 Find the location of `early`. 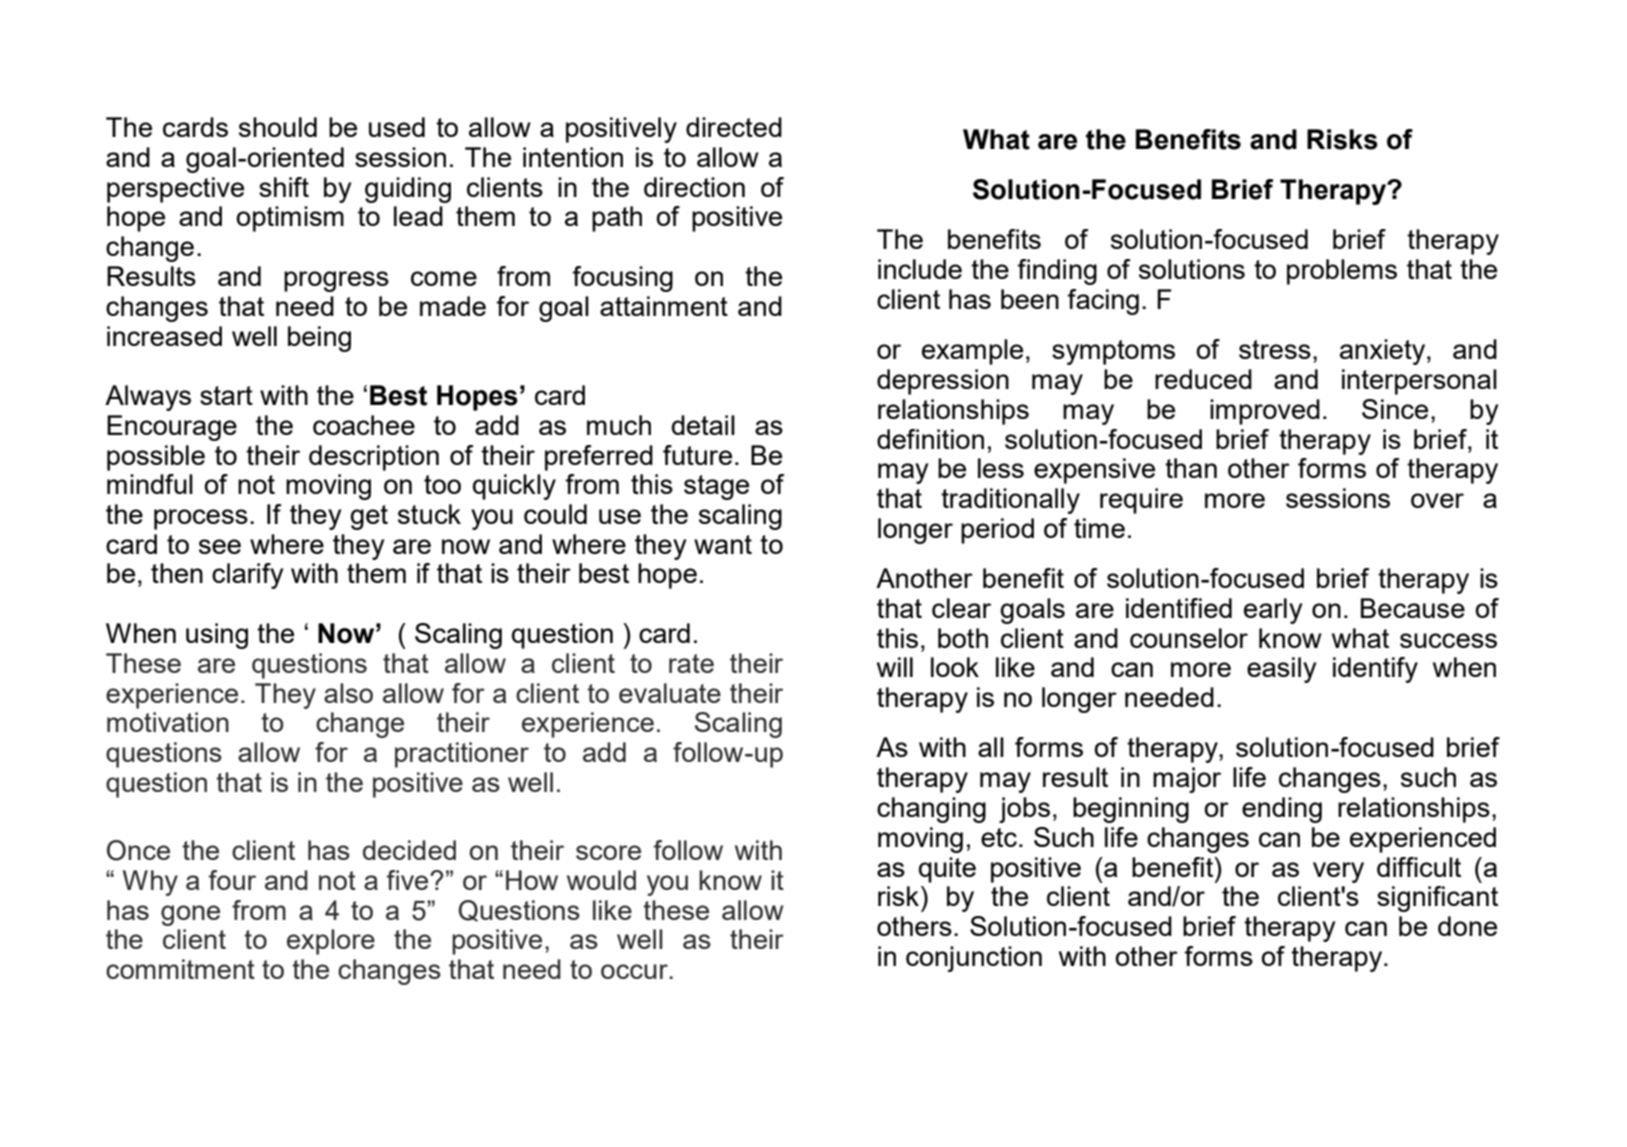

early is located at coordinates (1273, 611).
